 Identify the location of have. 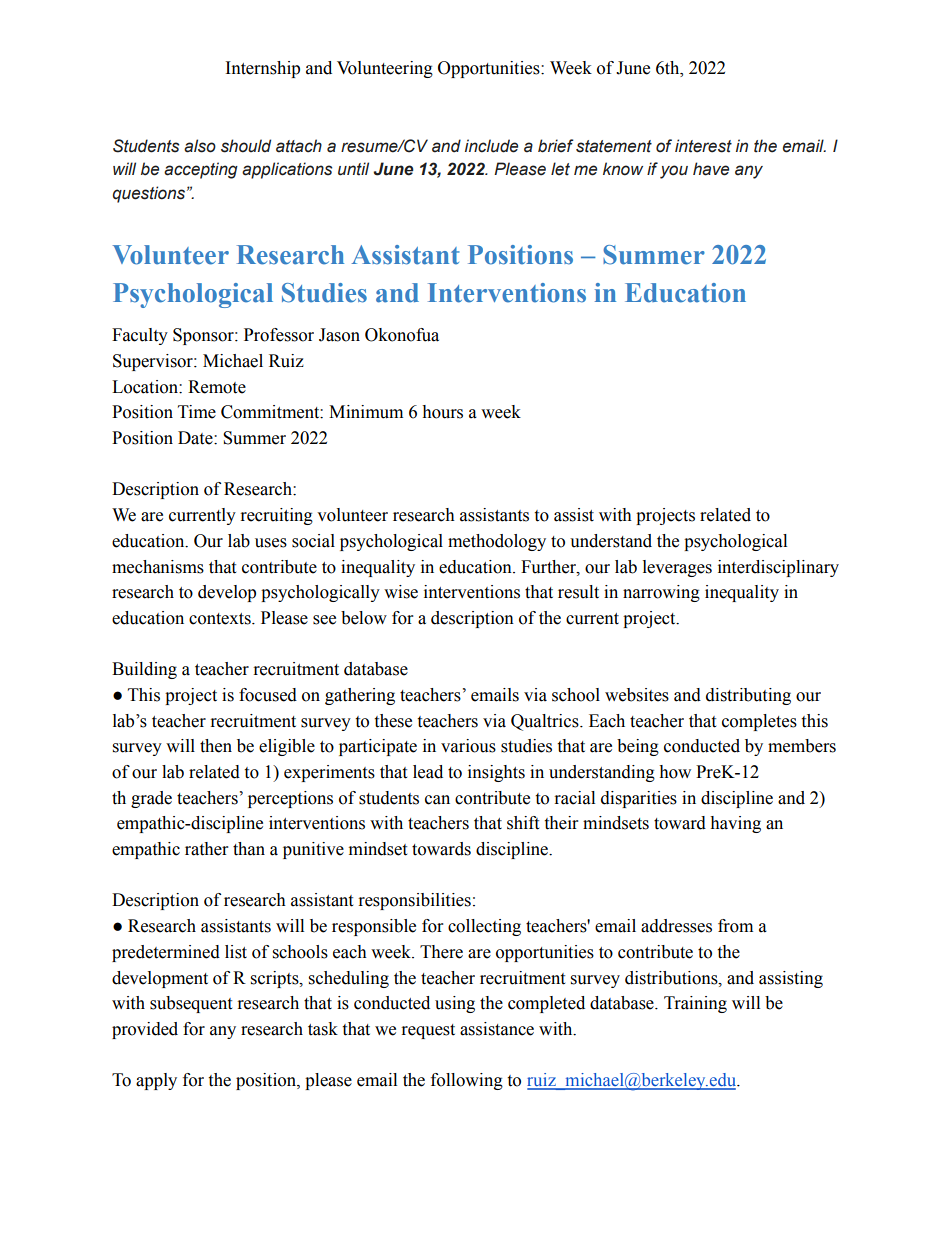
(711, 169).
